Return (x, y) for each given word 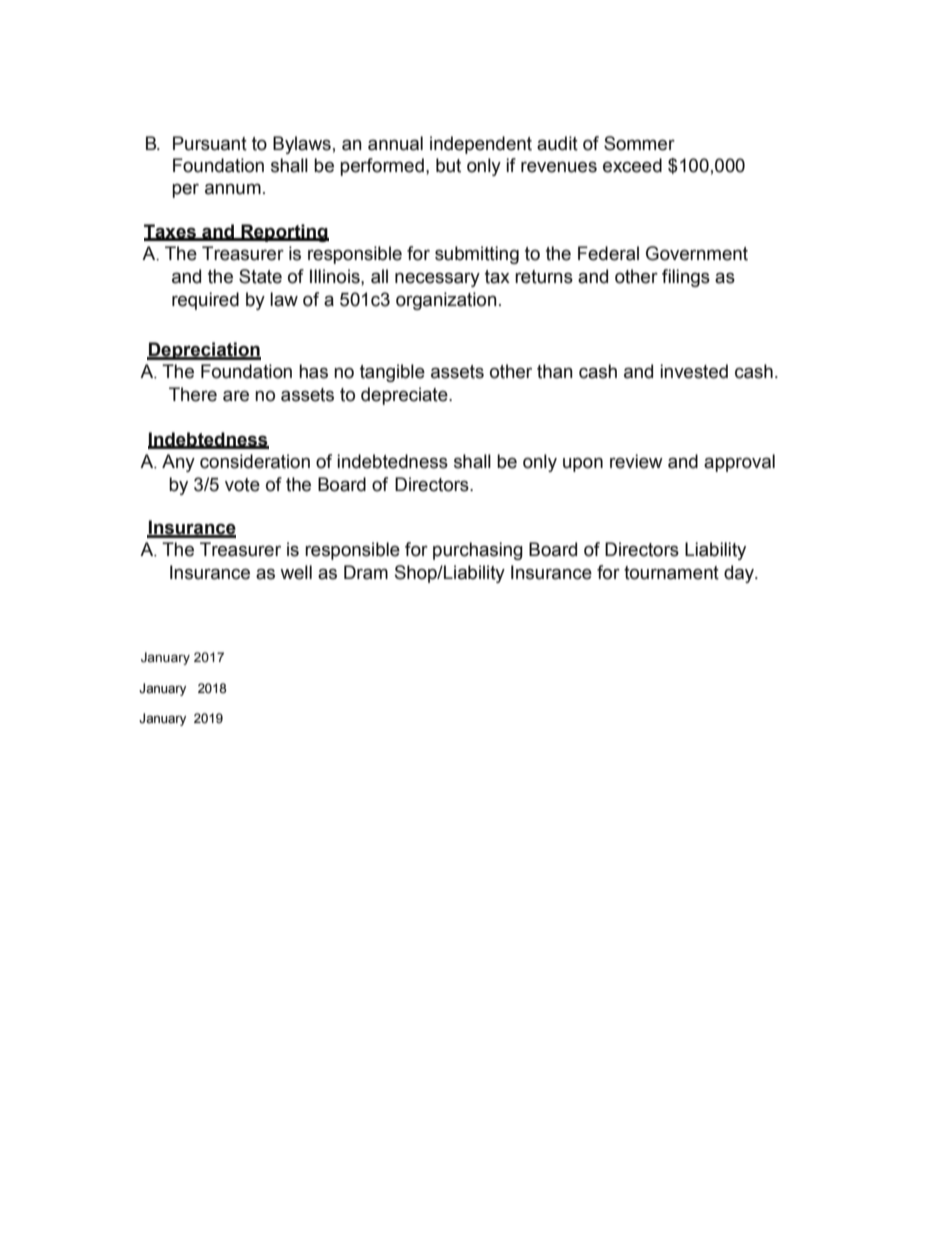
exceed (632, 165)
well (296, 572)
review (636, 461)
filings (686, 278)
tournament (671, 573)
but (448, 165)
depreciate (405, 396)
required (205, 301)
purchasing (478, 551)
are (236, 396)
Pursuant (210, 143)
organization (446, 301)
